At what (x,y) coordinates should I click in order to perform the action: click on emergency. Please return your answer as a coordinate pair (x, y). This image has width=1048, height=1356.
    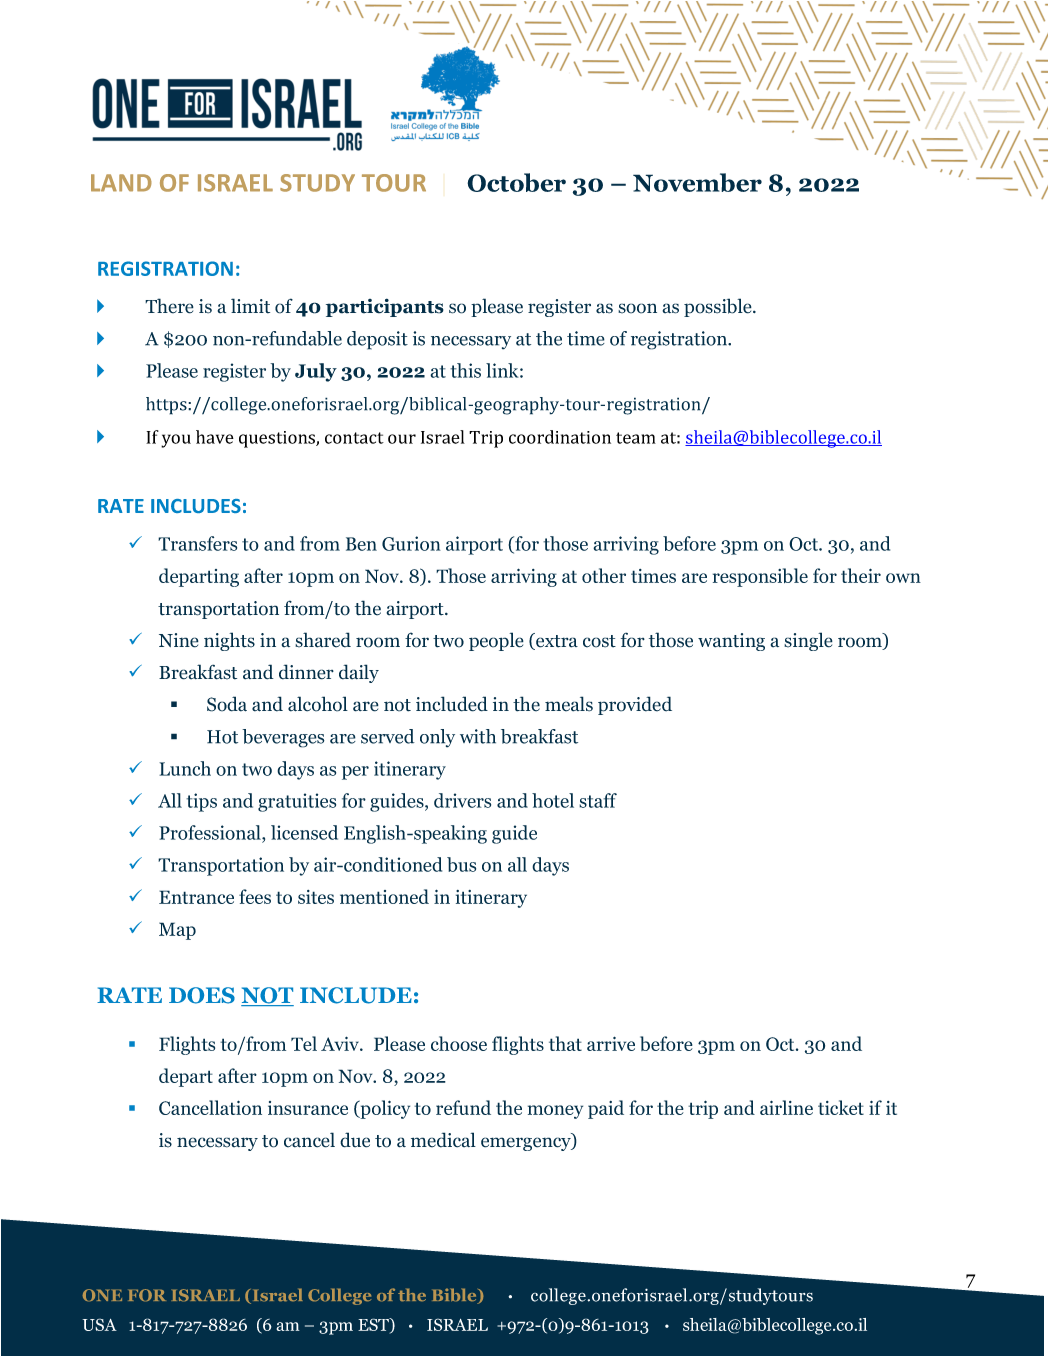
    Looking at the image, I should click on (527, 1144).
